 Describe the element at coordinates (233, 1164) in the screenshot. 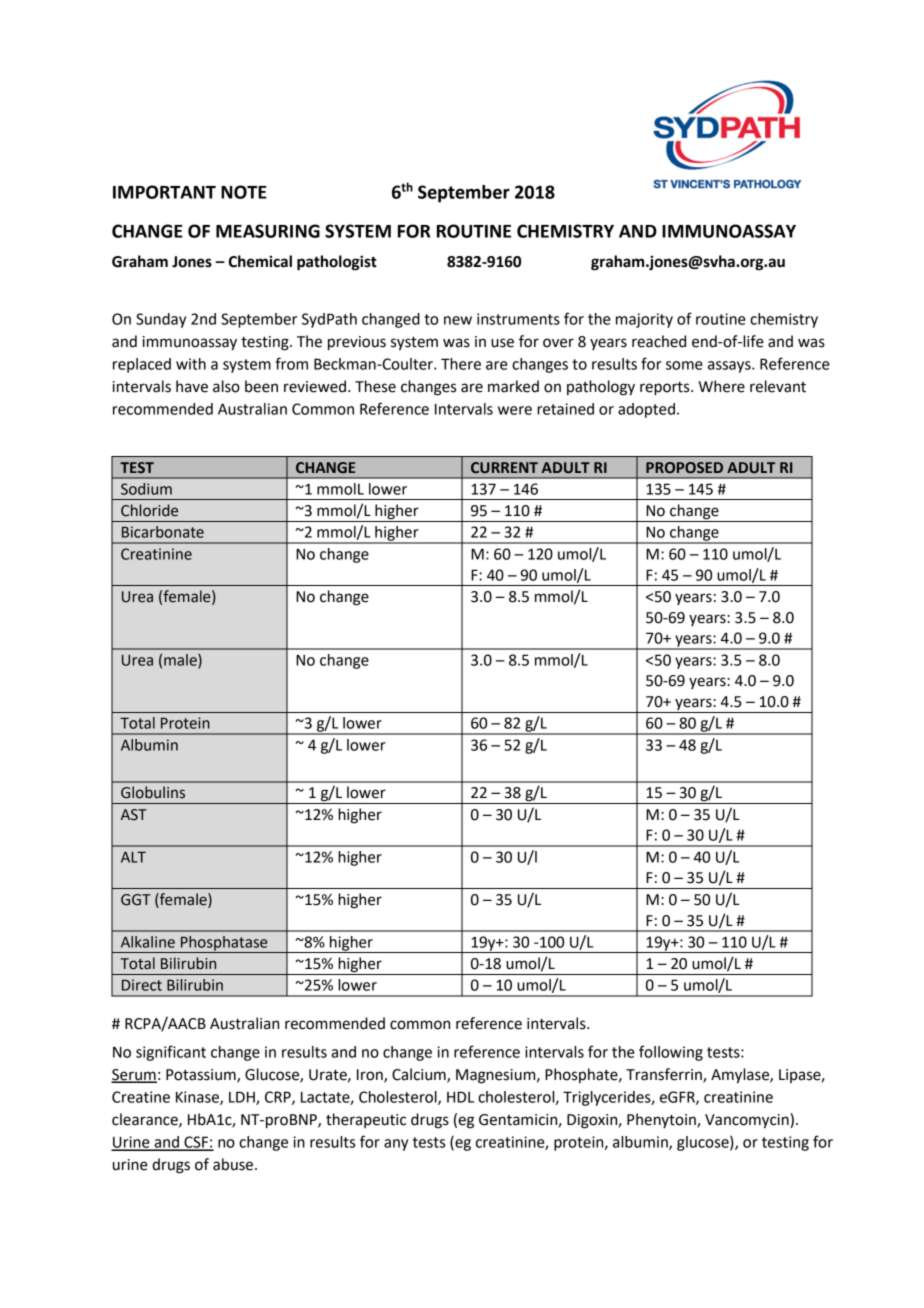

I see `abuse` at that location.
